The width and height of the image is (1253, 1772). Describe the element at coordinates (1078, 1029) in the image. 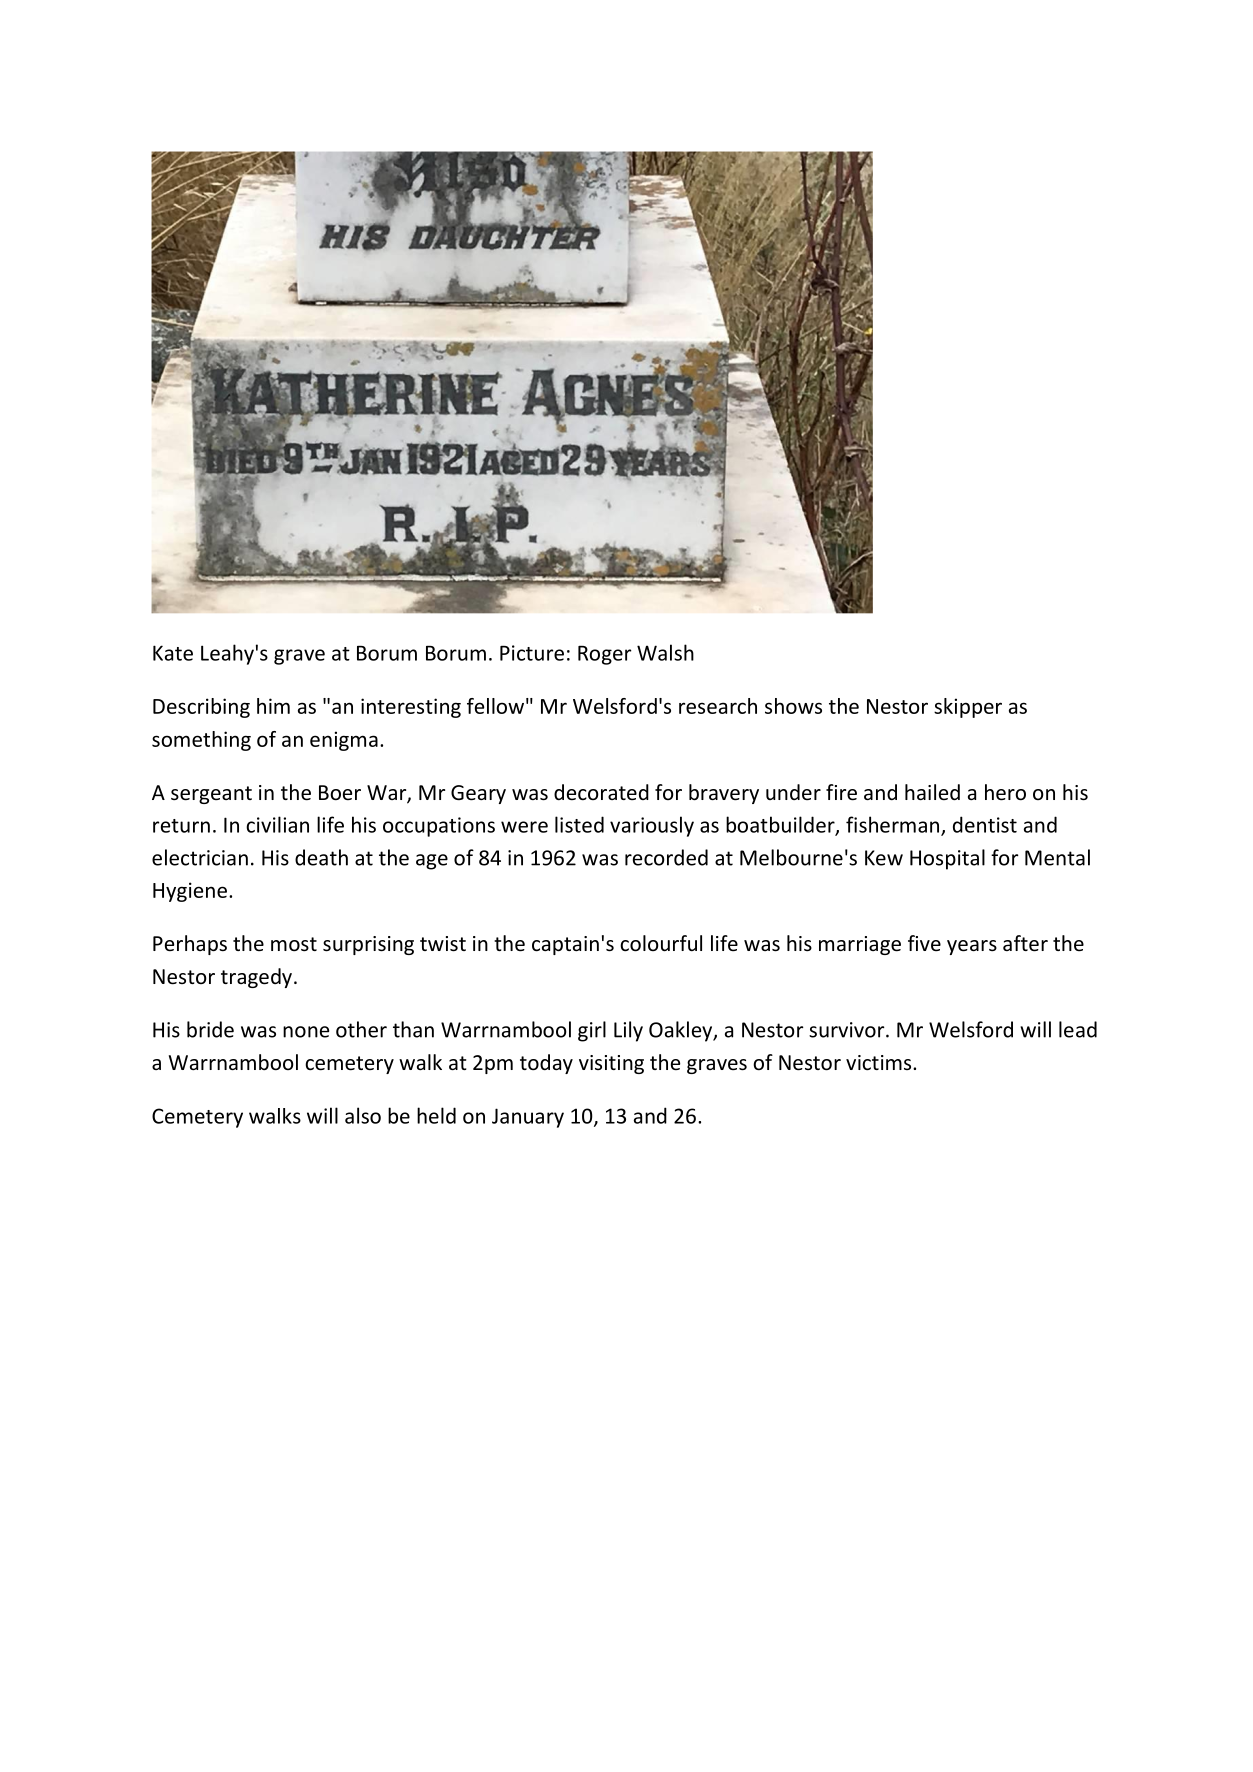

I see `lead` at that location.
